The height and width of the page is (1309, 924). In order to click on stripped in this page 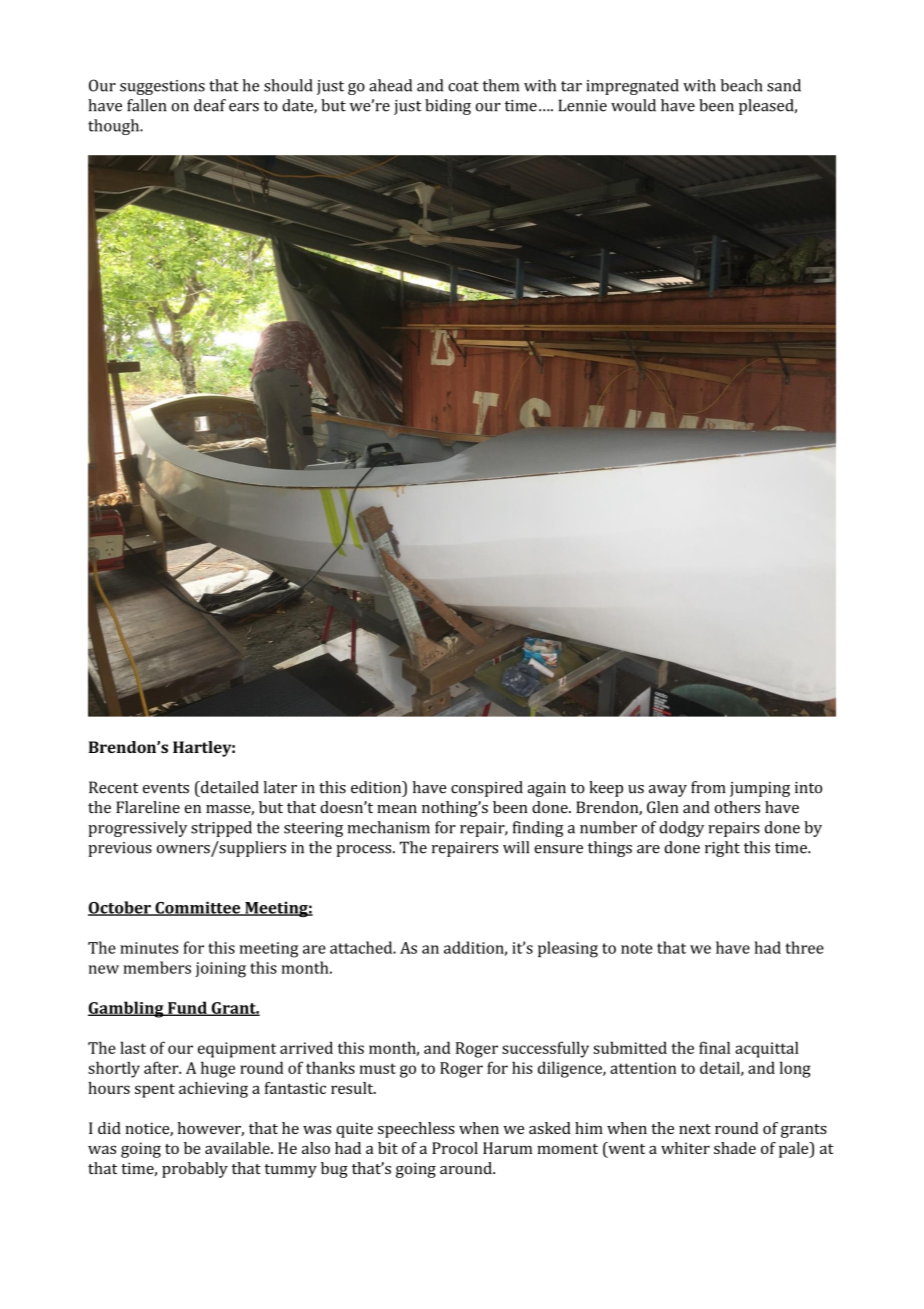, I will do `click(221, 829)`.
